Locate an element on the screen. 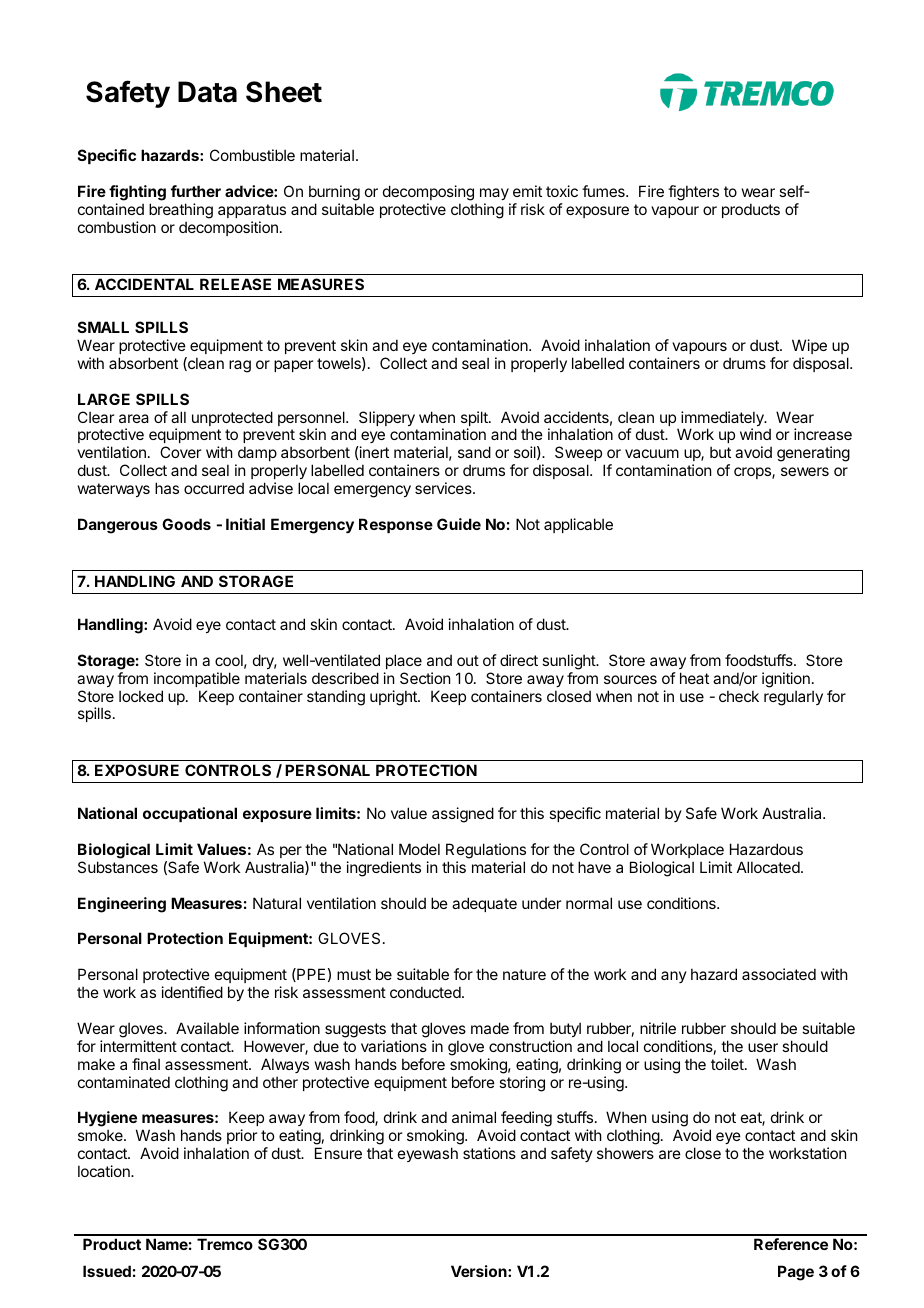  Tremco is located at coordinates (225, 1244).
